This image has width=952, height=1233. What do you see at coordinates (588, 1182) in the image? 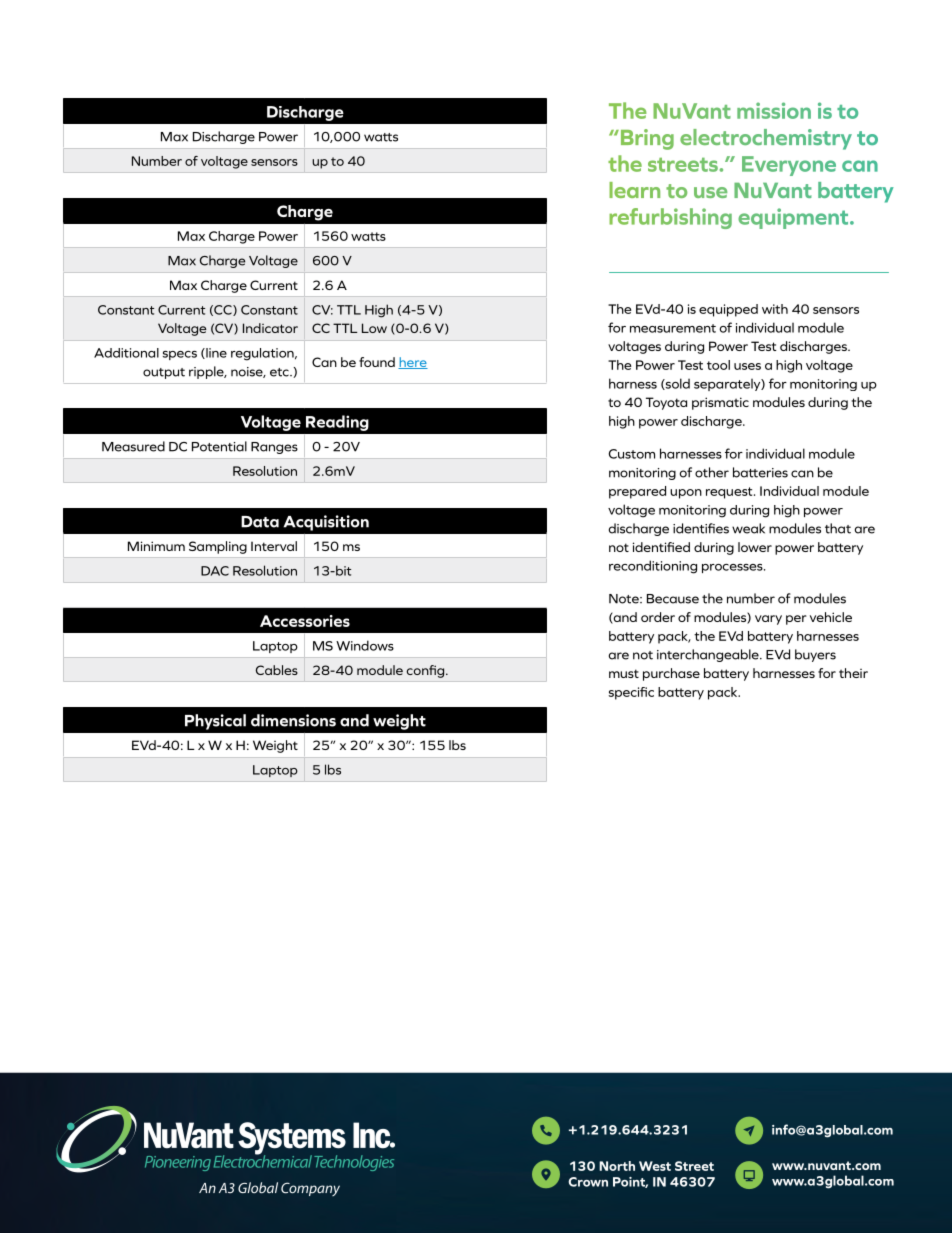
I see `Crown` at bounding box center [588, 1182].
